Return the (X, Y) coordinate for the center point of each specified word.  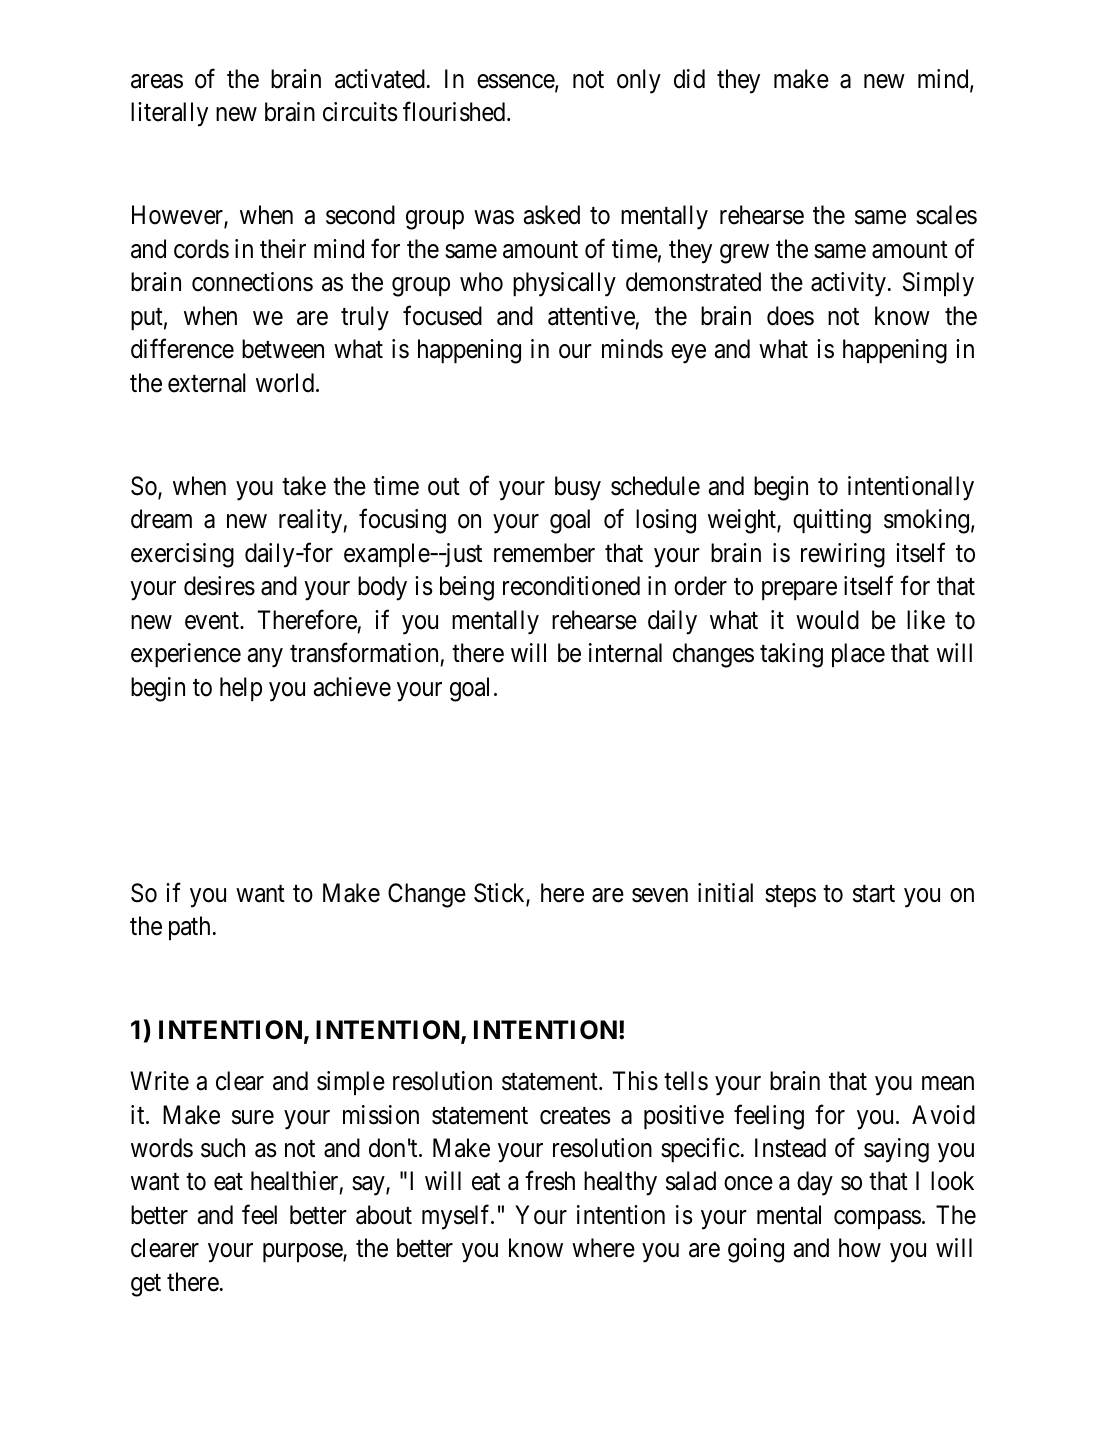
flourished (455, 112)
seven (660, 895)
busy (578, 488)
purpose (303, 1253)
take (304, 486)
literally (169, 114)
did (689, 79)
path (189, 928)
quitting (832, 521)
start (874, 894)
